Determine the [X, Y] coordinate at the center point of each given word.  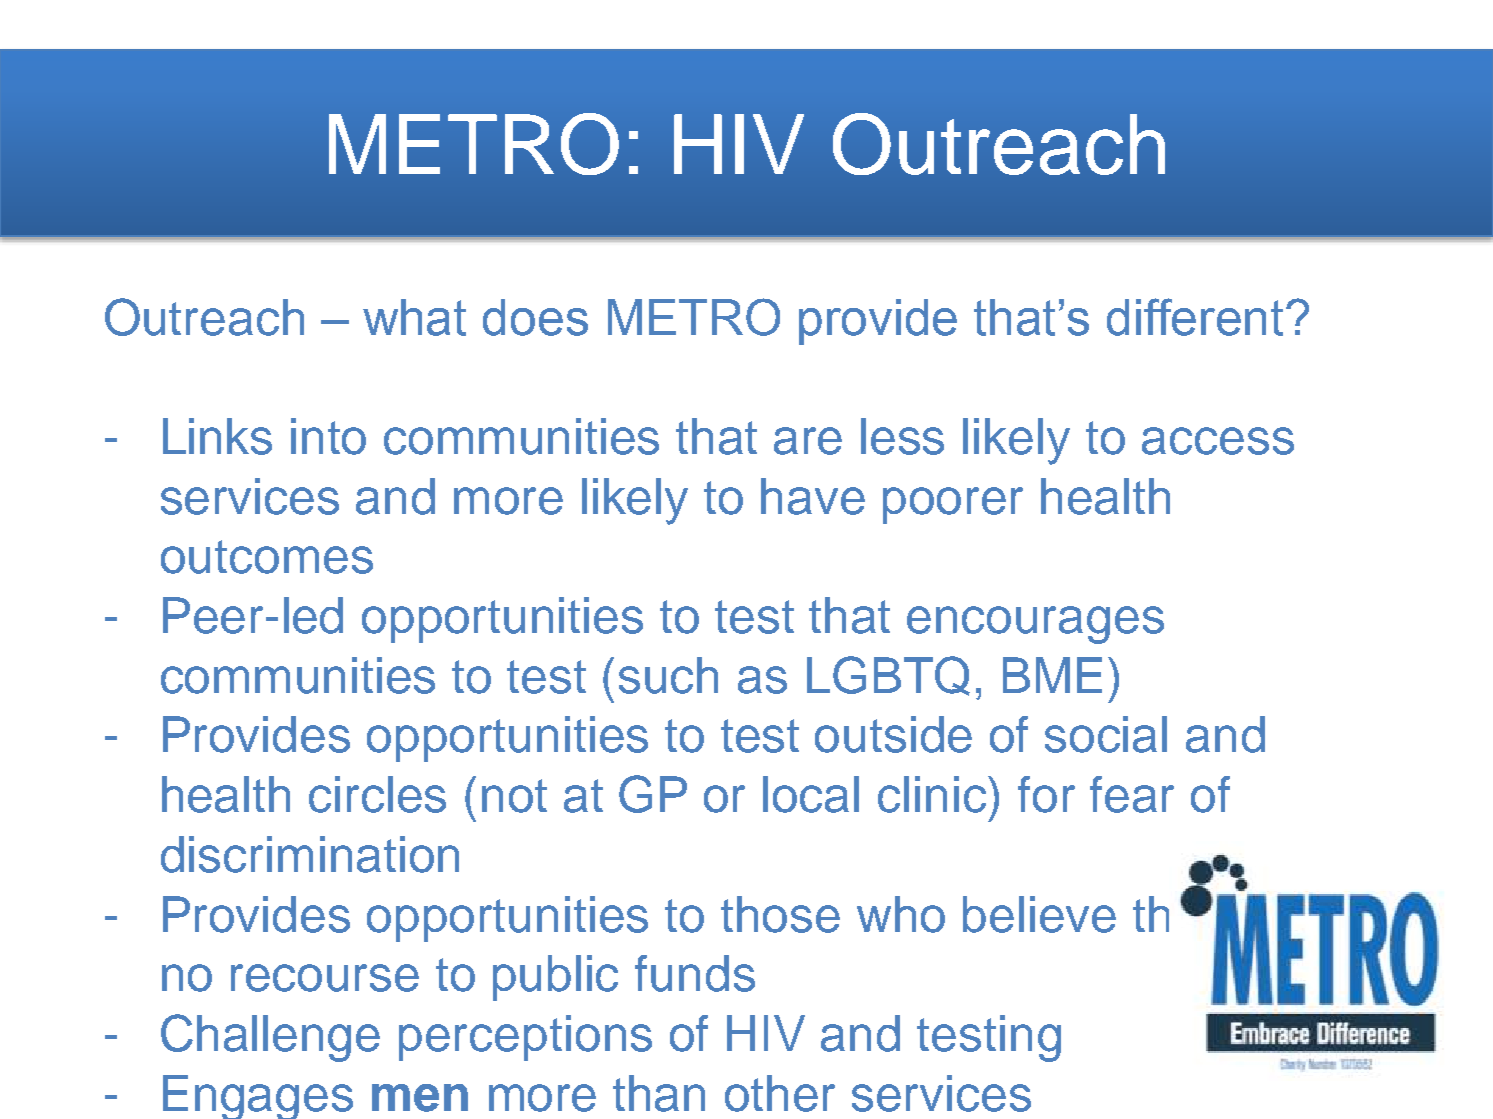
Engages [258, 1097]
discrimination [310, 854]
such [668, 675]
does [535, 317]
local [811, 794]
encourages [1035, 625]
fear [1132, 794]
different [1197, 317]
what [414, 317]
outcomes [267, 557]
